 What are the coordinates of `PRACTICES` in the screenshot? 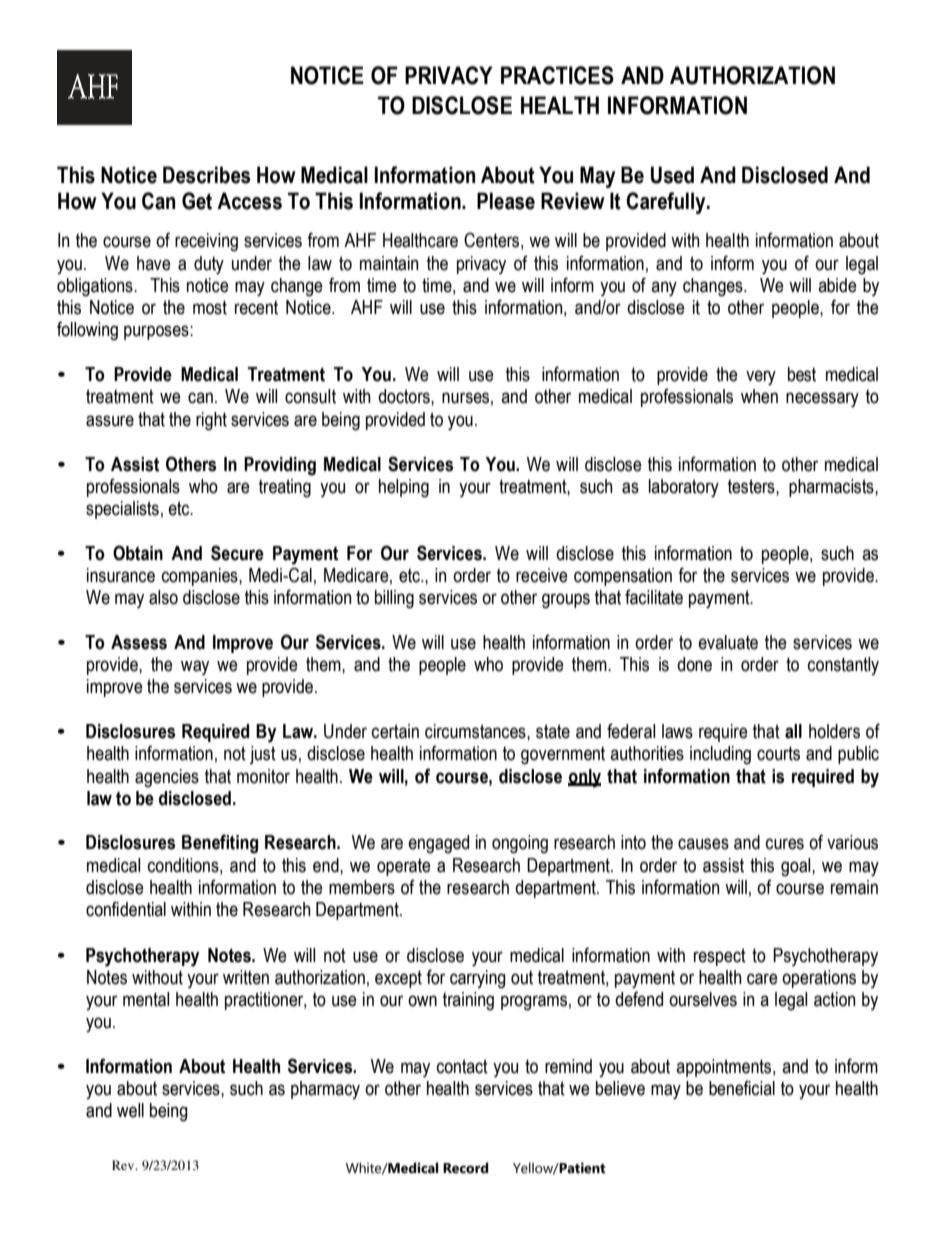 It's located at (557, 75).
